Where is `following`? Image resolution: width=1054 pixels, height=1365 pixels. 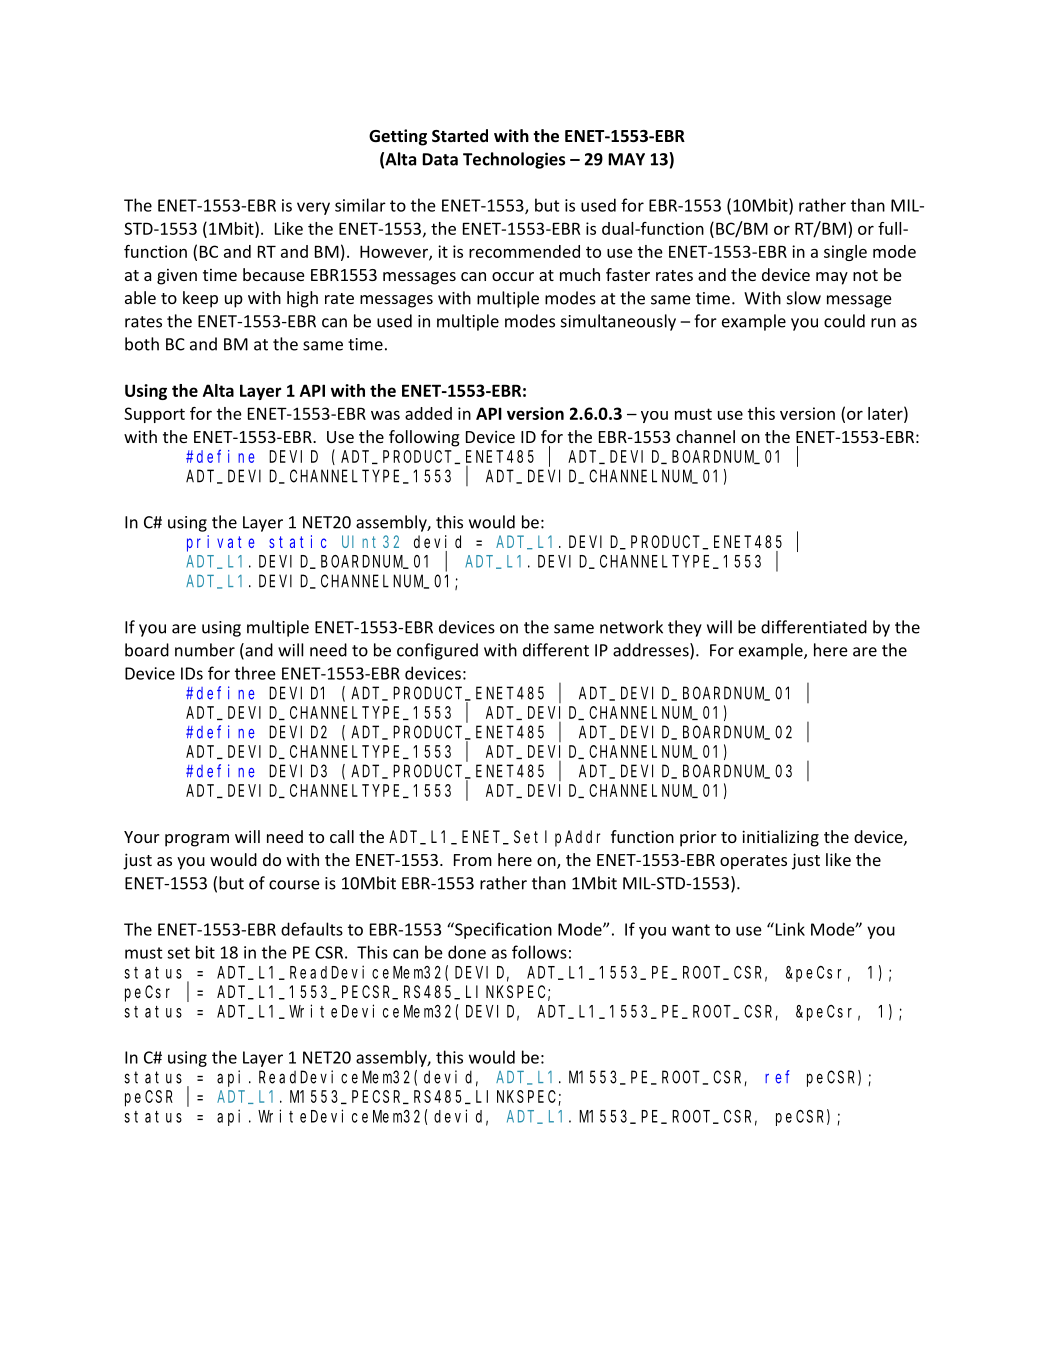
following is located at coordinates (424, 438).
